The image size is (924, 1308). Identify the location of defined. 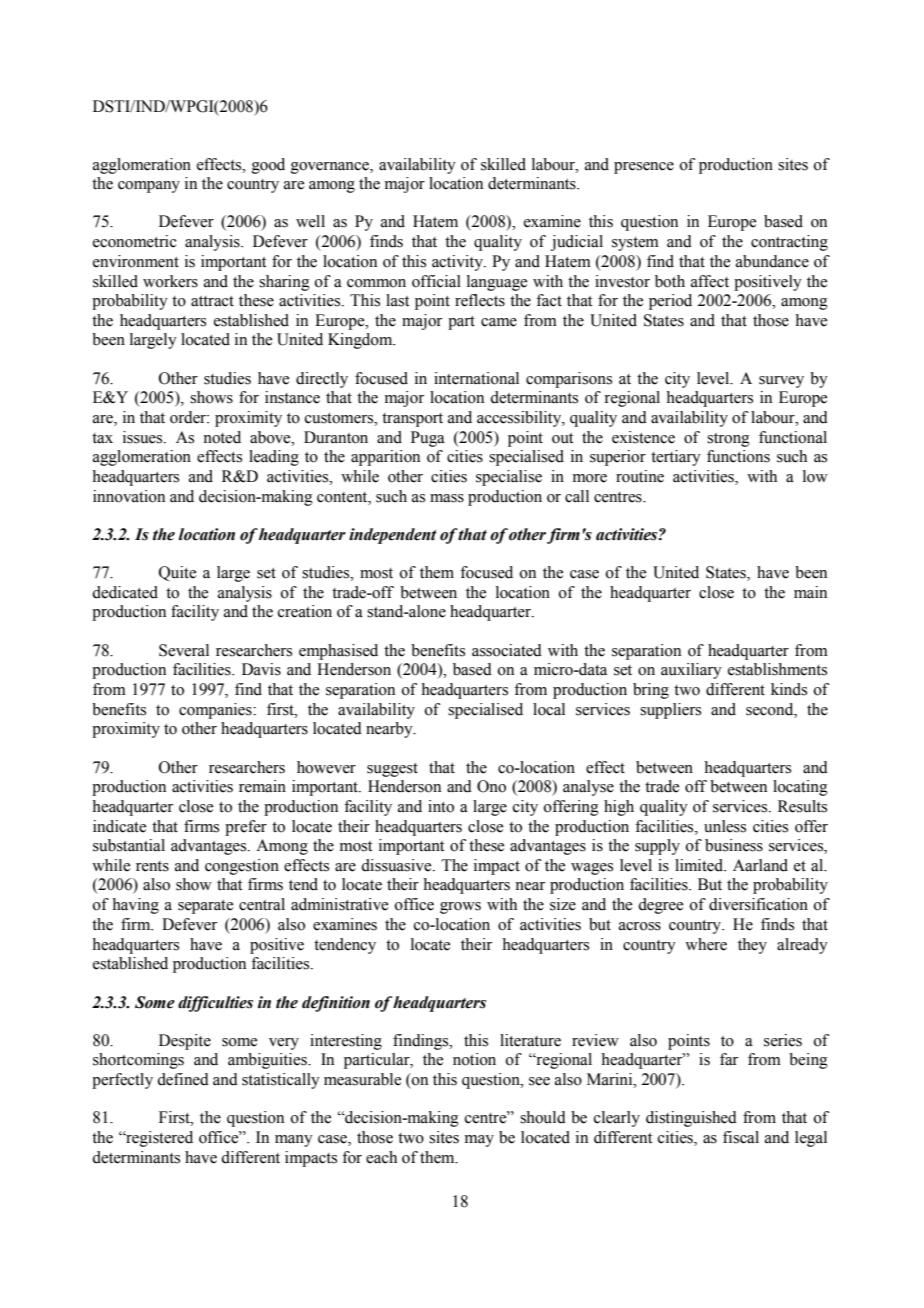
(183, 1079).
